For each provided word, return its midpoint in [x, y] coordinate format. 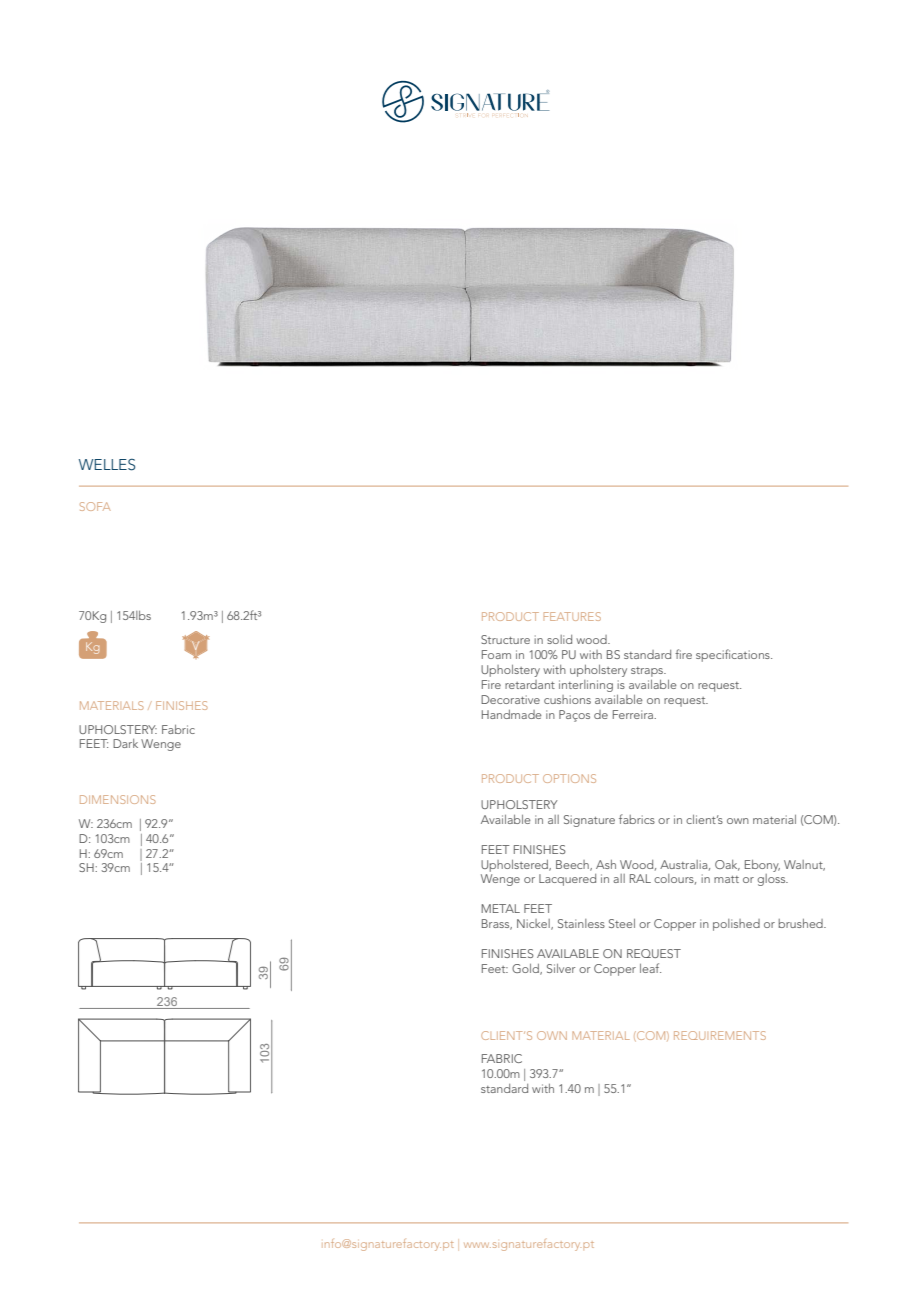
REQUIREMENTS [720, 1035]
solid [559, 639]
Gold [526, 969]
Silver [561, 968]
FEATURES [572, 616]
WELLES [107, 465]
